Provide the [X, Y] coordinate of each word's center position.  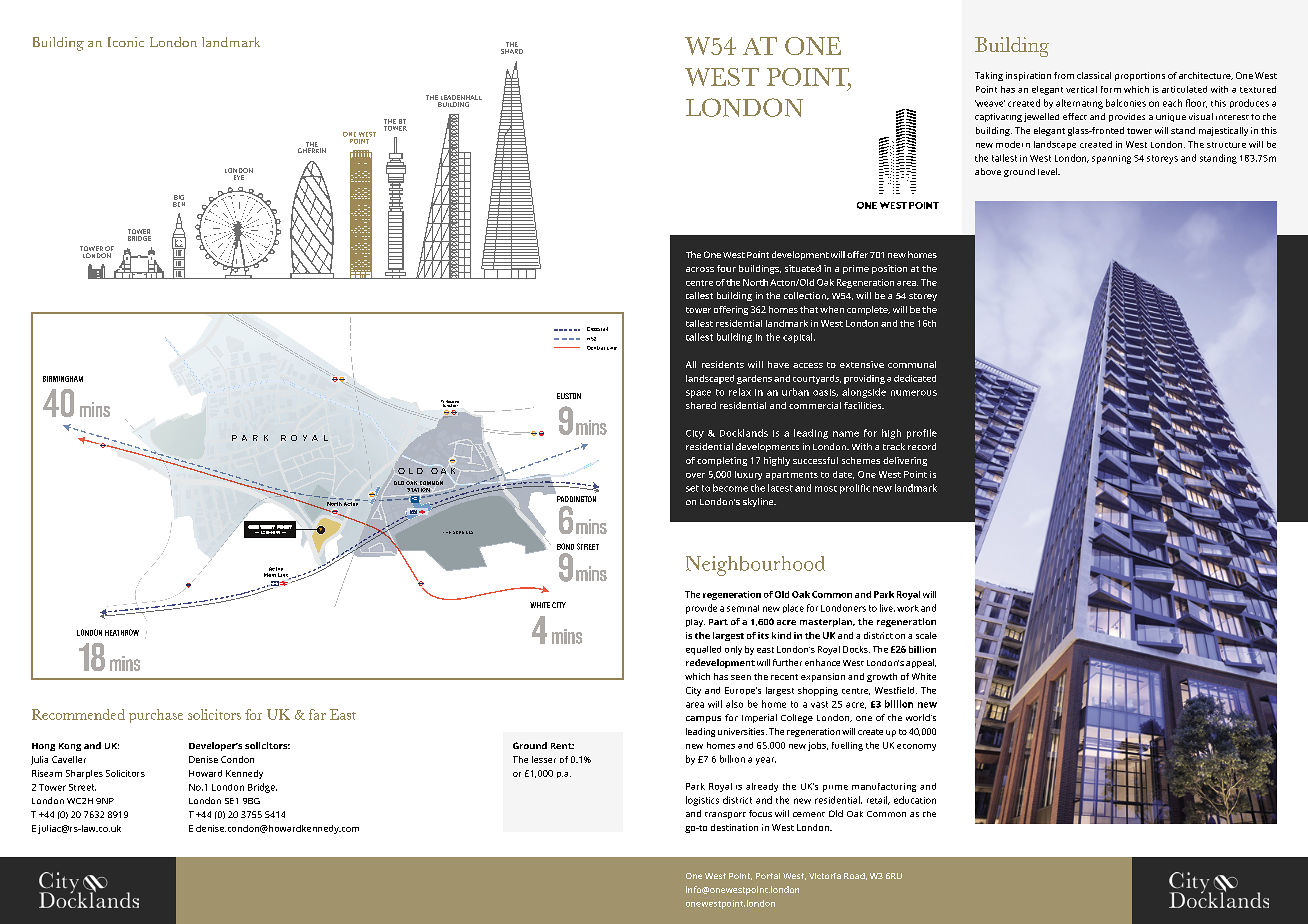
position [889, 269]
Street [82, 787]
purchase [156, 716]
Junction [450, 404]
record [922, 446]
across [700, 269]
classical [1094, 75]
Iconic [126, 42]
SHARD [512, 50]
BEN [179, 203]
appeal [921, 663]
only [733, 650]
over [695, 475]
